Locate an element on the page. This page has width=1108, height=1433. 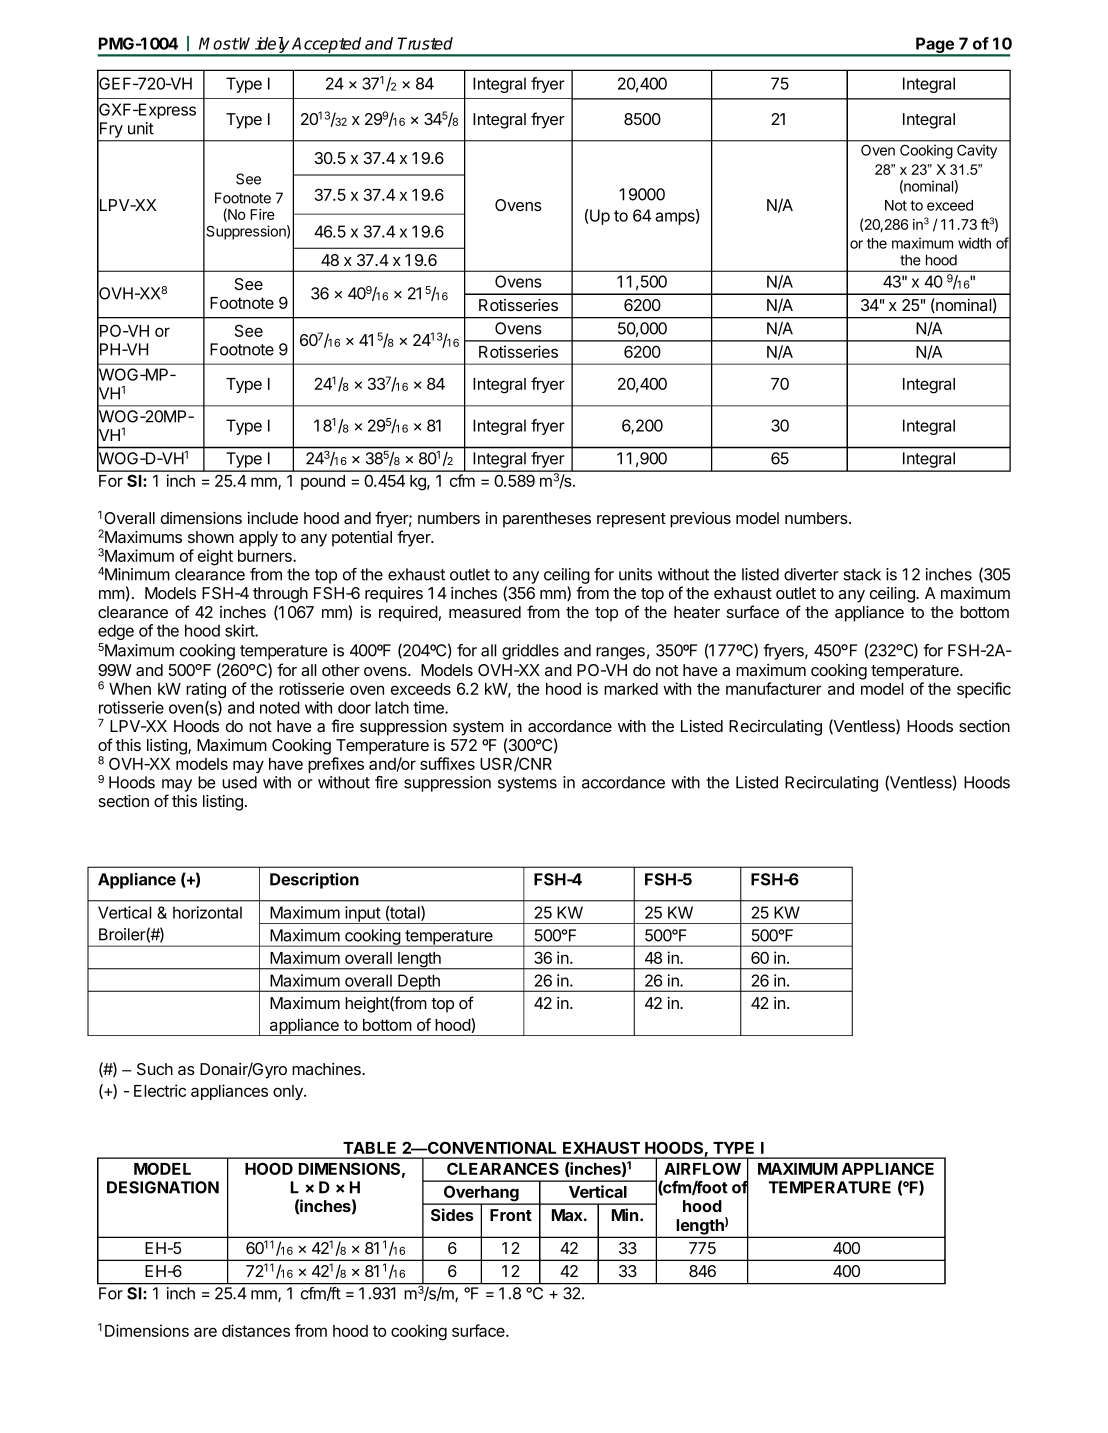
rating is located at coordinates (206, 690).
